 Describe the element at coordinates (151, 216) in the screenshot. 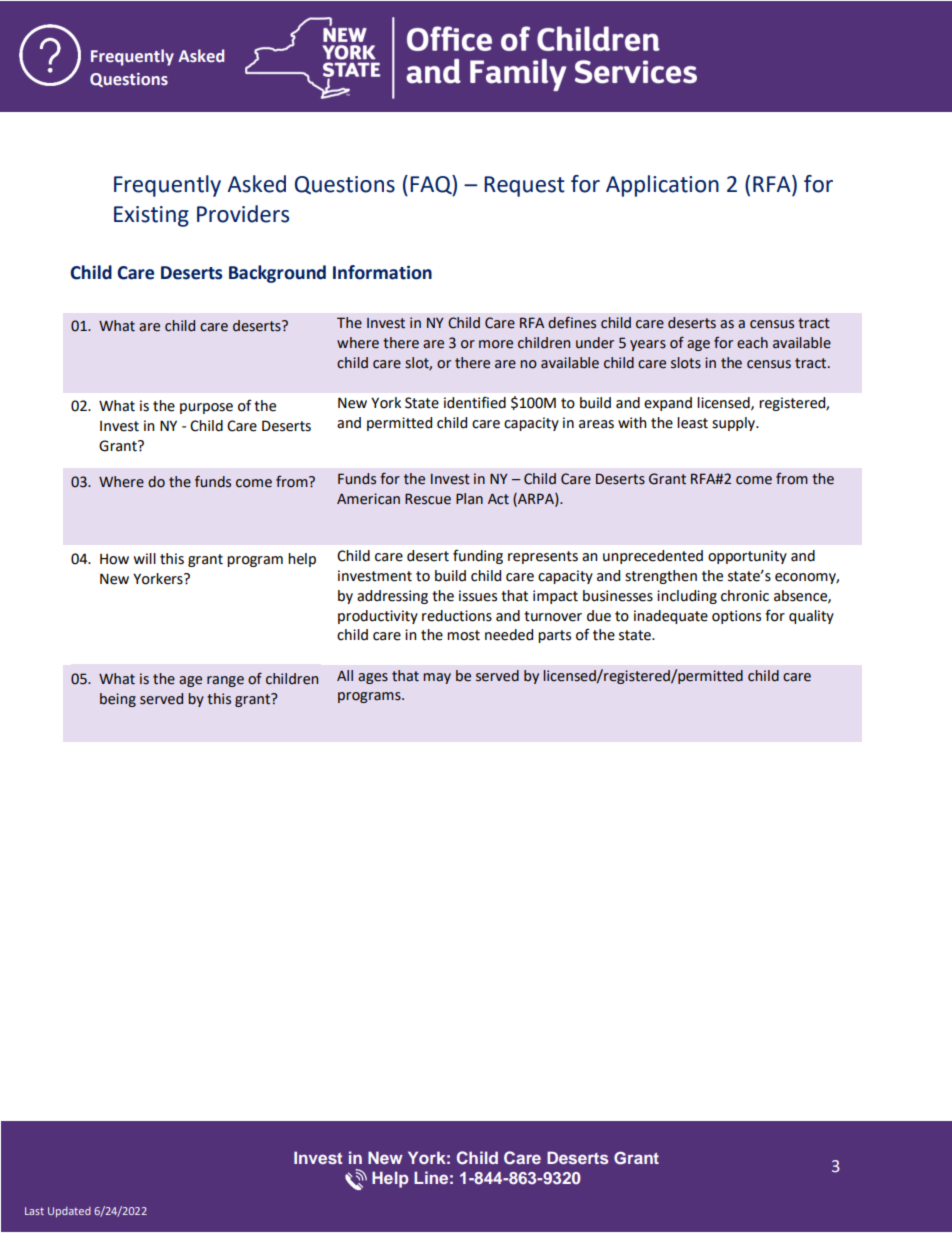

I see `Existing` at that location.
